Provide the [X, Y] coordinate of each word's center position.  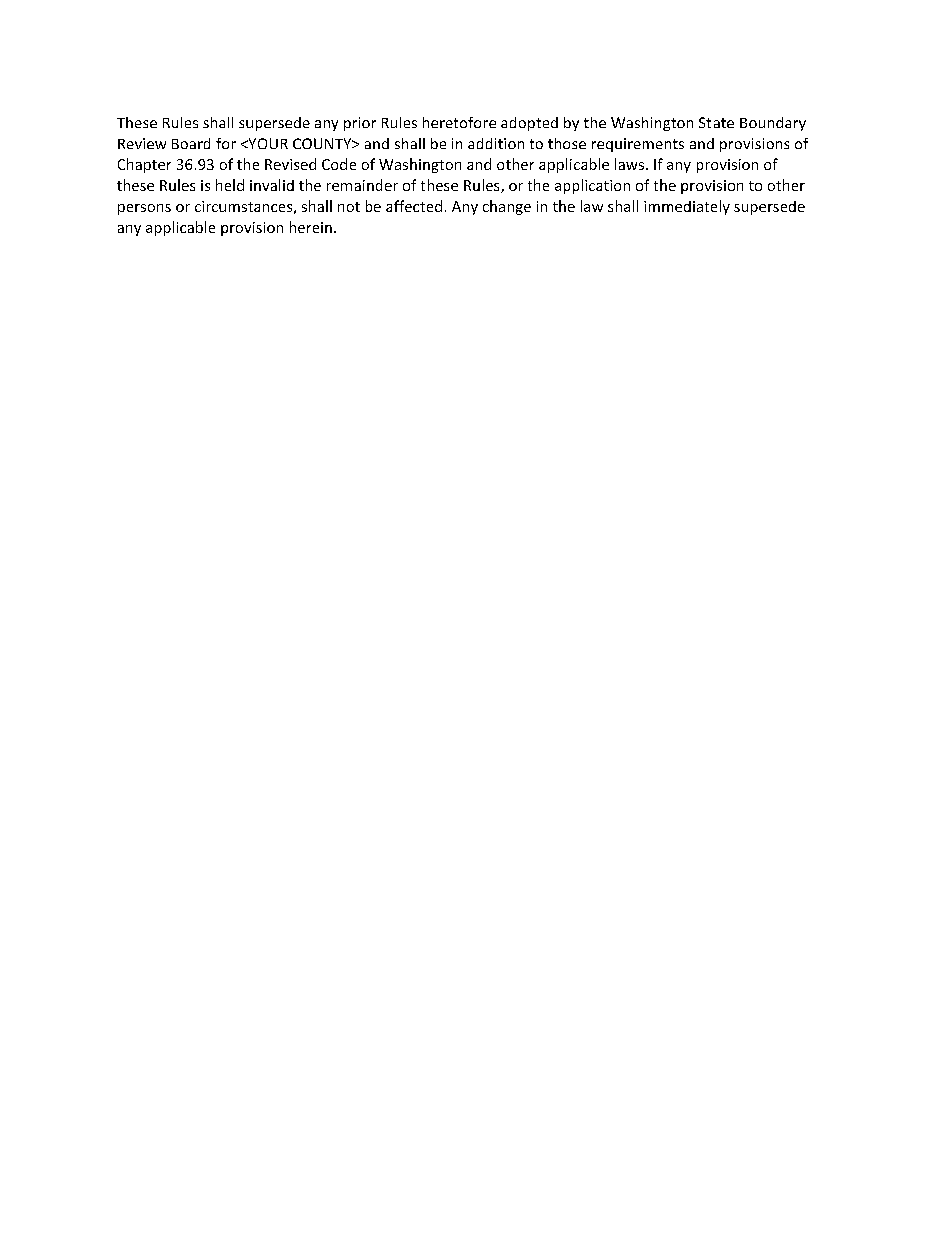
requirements [638, 145]
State [716, 122]
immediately [687, 207]
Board [191, 143]
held [230, 185]
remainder [362, 185]
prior [360, 124]
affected [414, 206]
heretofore [459, 122]
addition [496, 143]
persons [144, 209]
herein [311, 227]
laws [629, 164]
